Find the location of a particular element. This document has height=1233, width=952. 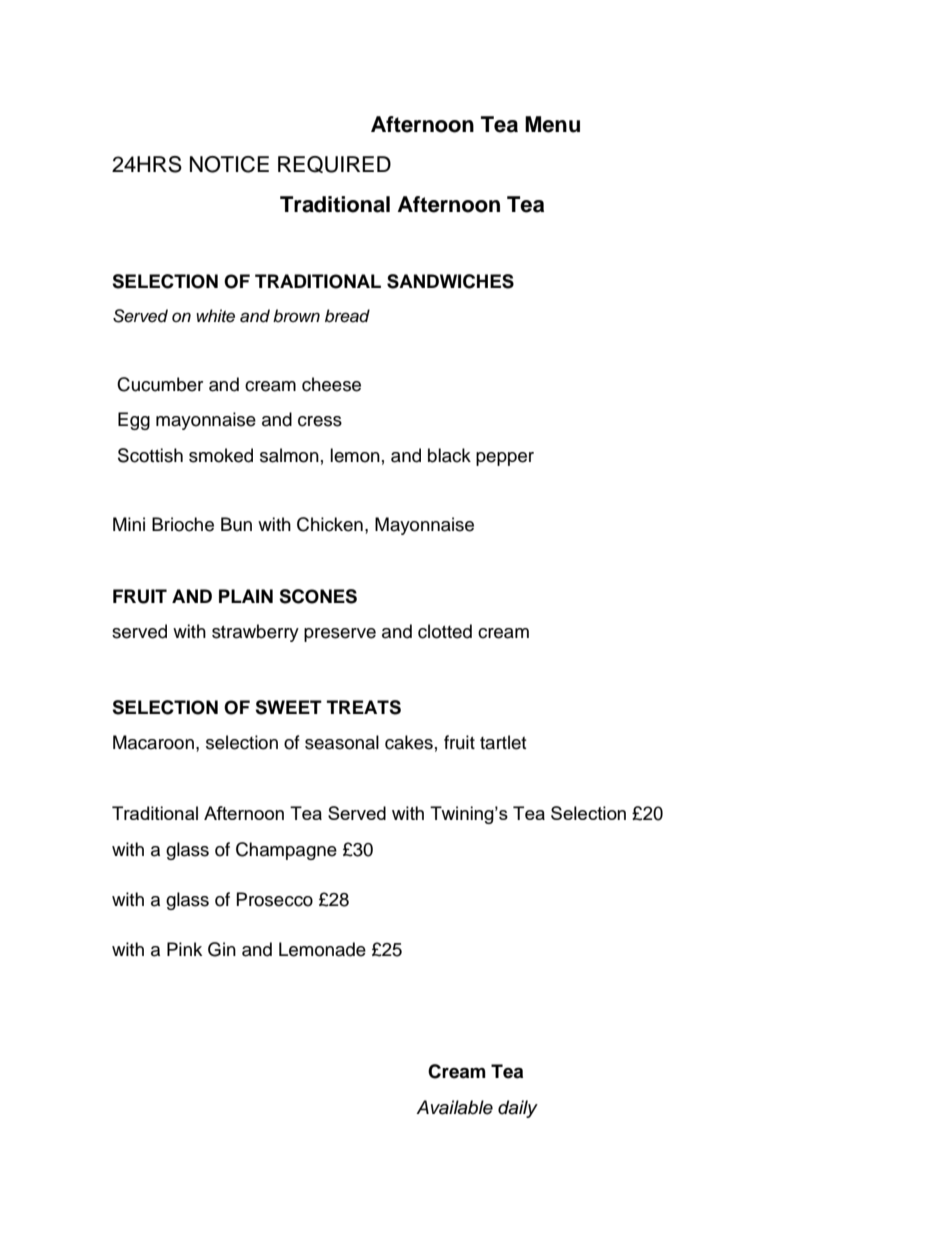

Egg is located at coordinates (134, 421).
